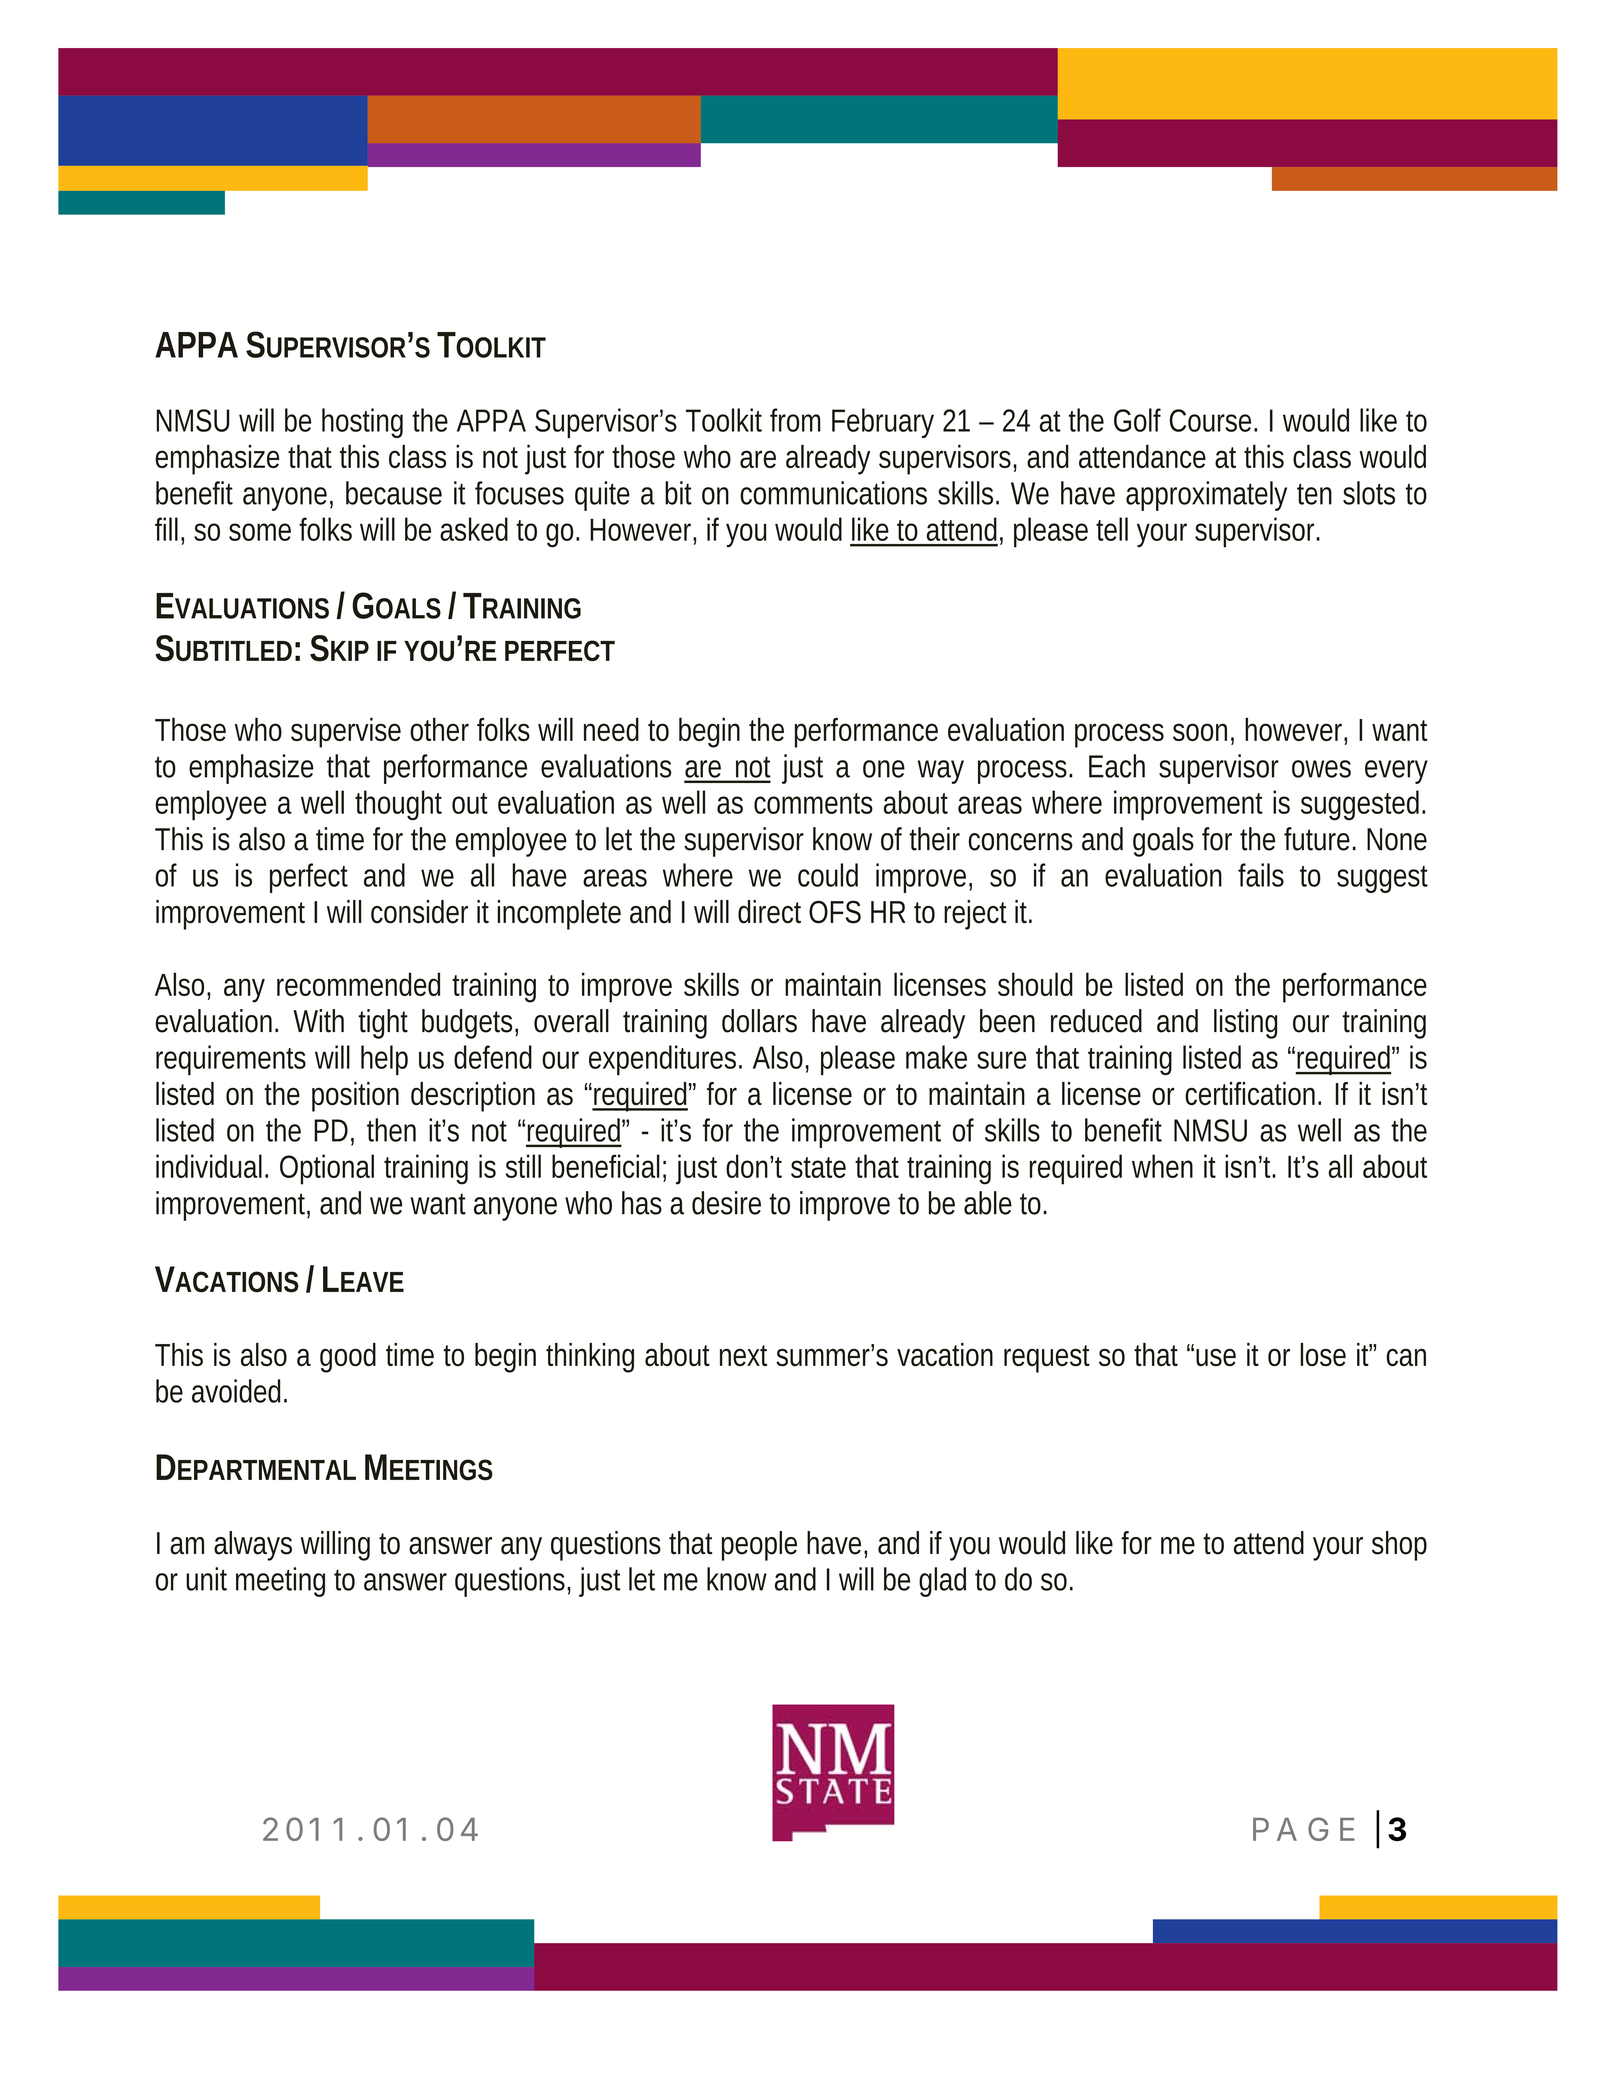  I want to click on unit, so click(206, 1579).
